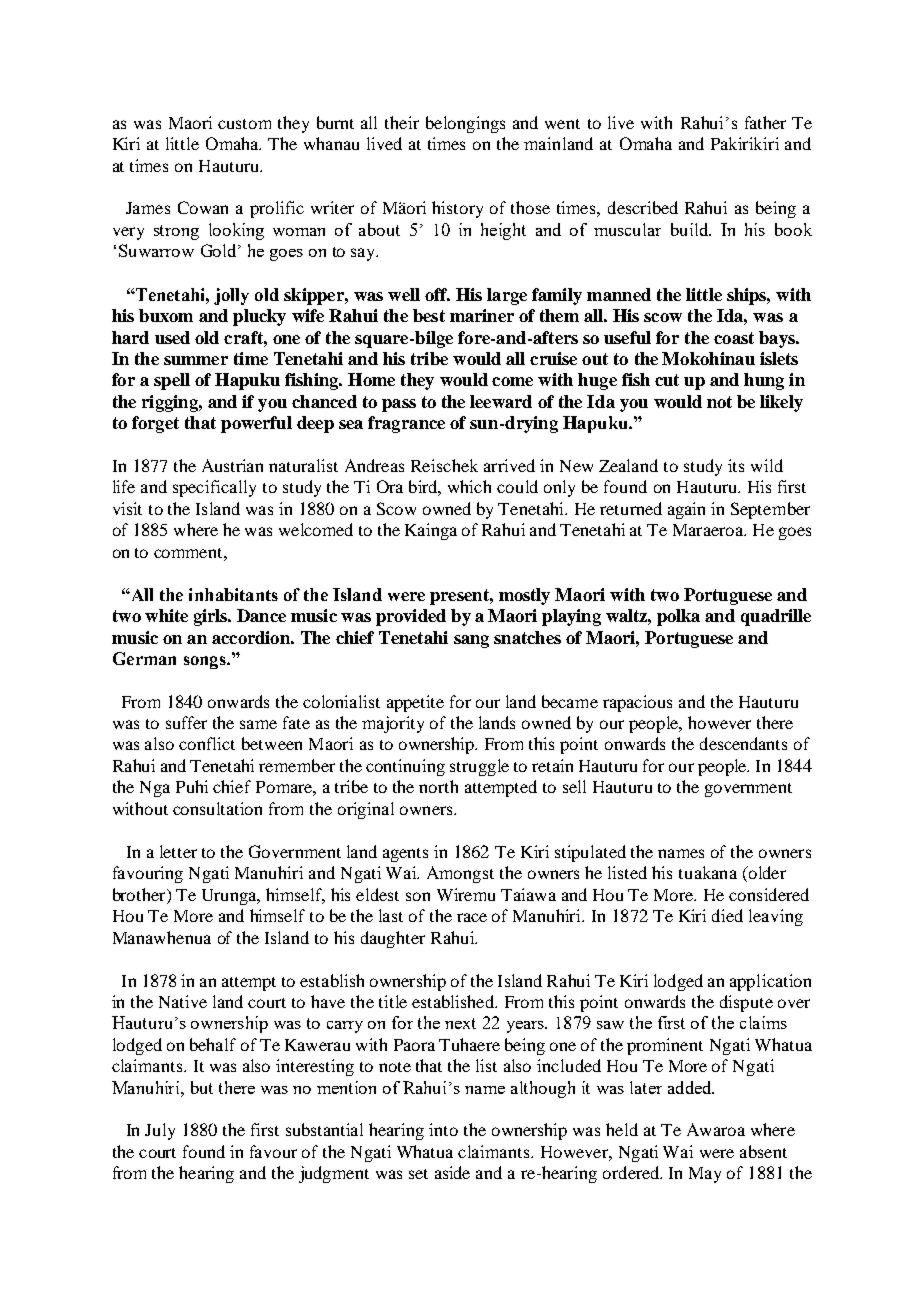 Image resolution: width=924 pixels, height=1308 pixels. I want to click on belongings, so click(465, 124).
